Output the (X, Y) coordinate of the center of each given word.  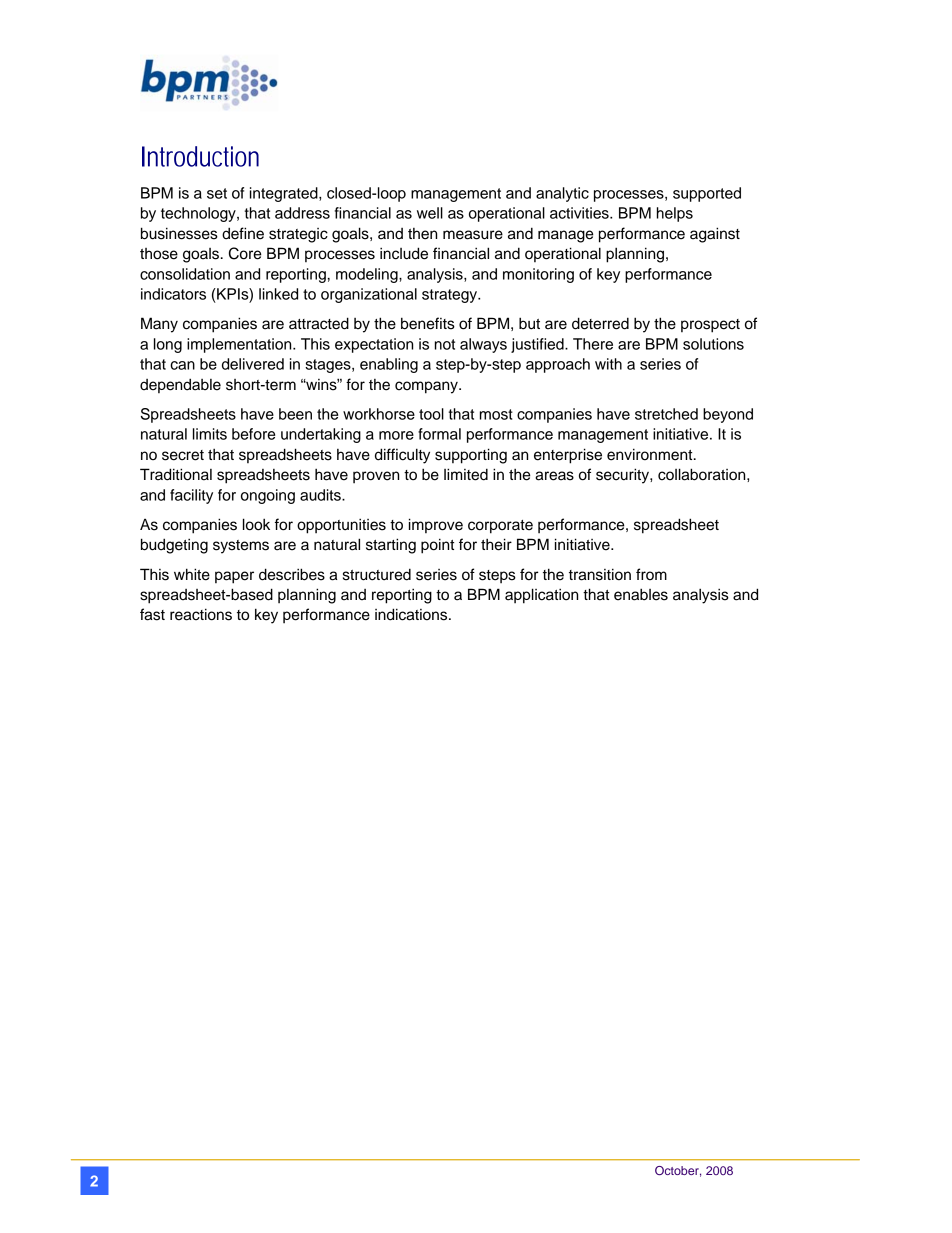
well (430, 213)
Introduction (200, 156)
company (427, 387)
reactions (201, 614)
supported (707, 194)
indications (412, 614)
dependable (180, 385)
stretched (666, 414)
